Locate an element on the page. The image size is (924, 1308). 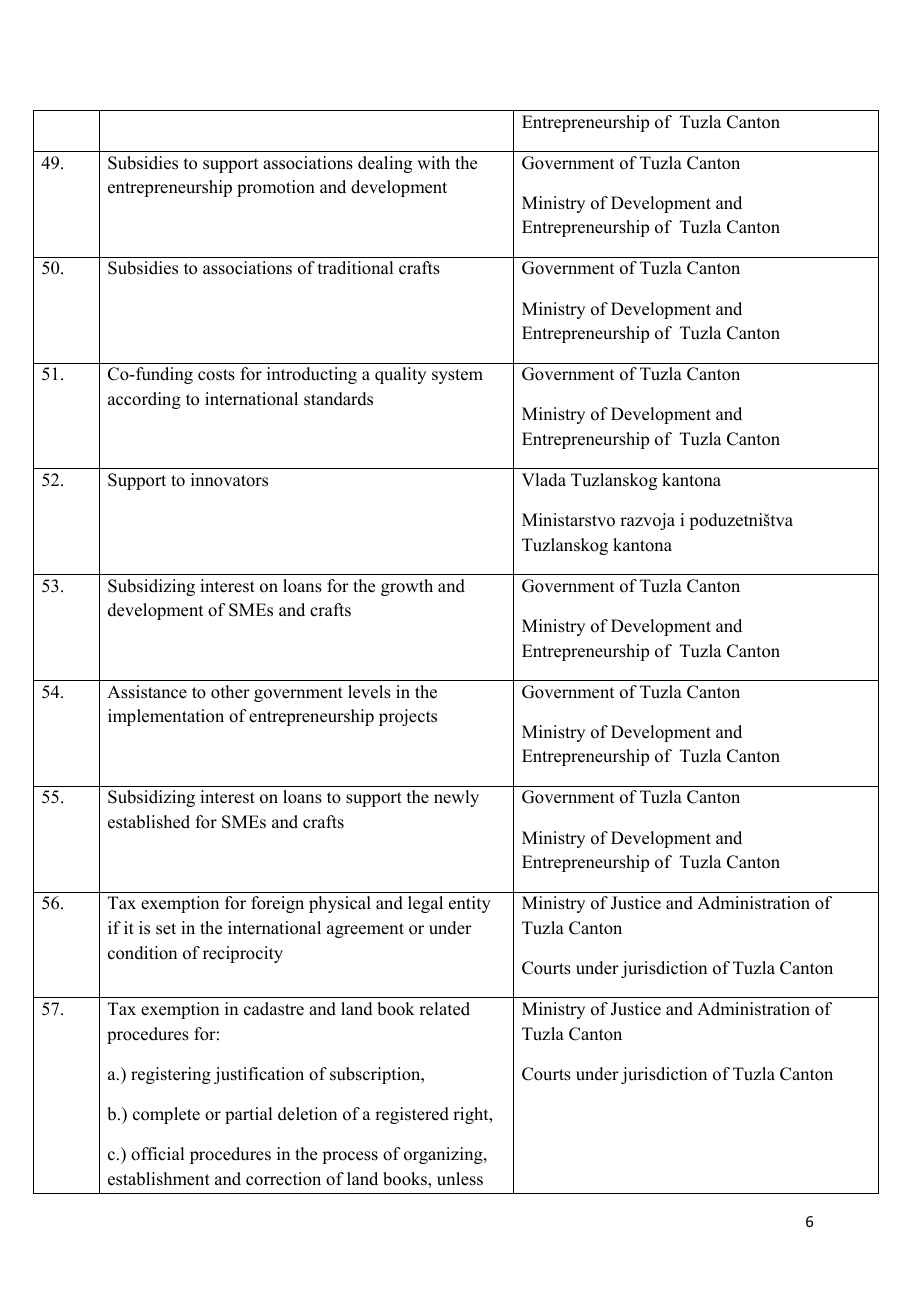
official is located at coordinates (157, 1154).
